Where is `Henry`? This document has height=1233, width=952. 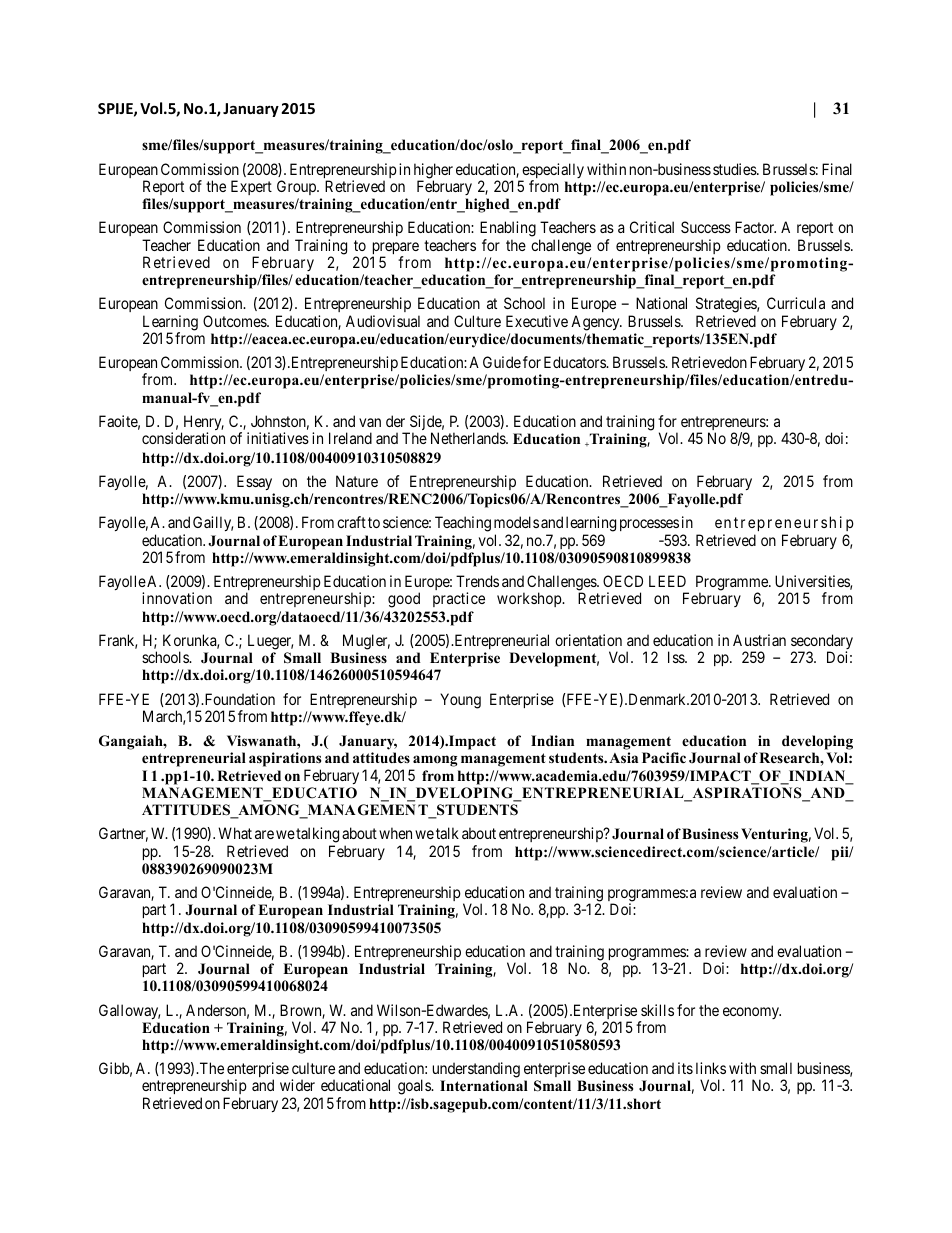
Henry is located at coordinates (202, 424).
